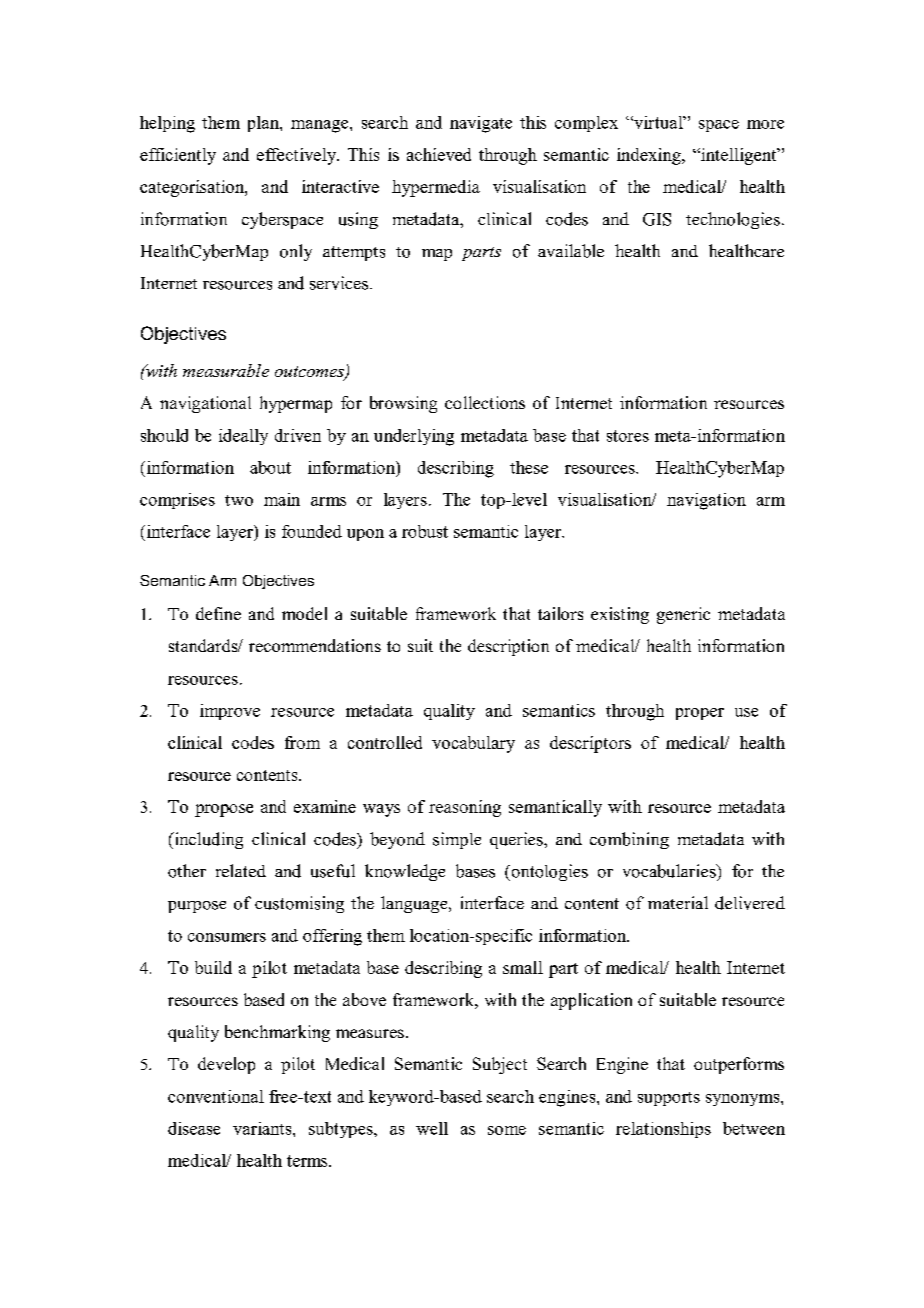  Describe the element at coordinates (650, 156) in the document. I see `indexing` at that location.
